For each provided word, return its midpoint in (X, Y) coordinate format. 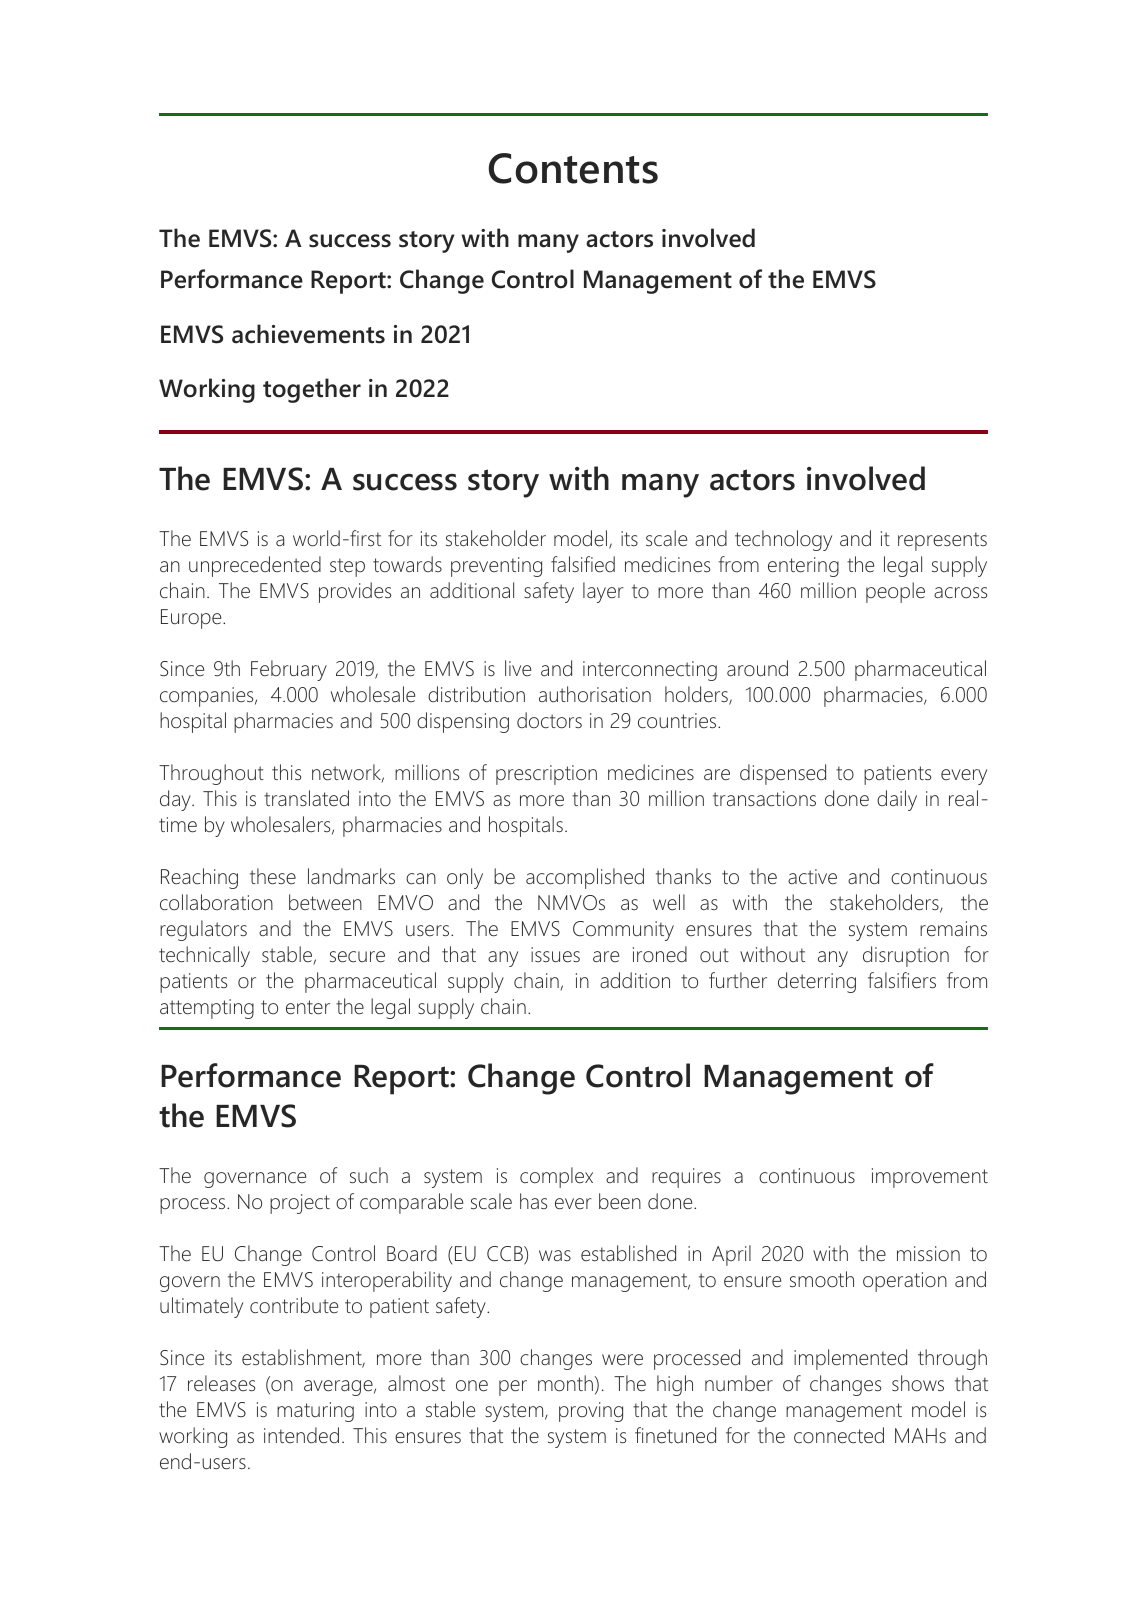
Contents (573, 168)
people (895, 592)
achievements (308, 334)
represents (942, 541)
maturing (315, 1412)
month (565, 1383)
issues (555, 955)
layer (603, 592)
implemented (850, 1359)
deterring (817, 982)
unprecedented (255, 566)
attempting (207, 1009)
